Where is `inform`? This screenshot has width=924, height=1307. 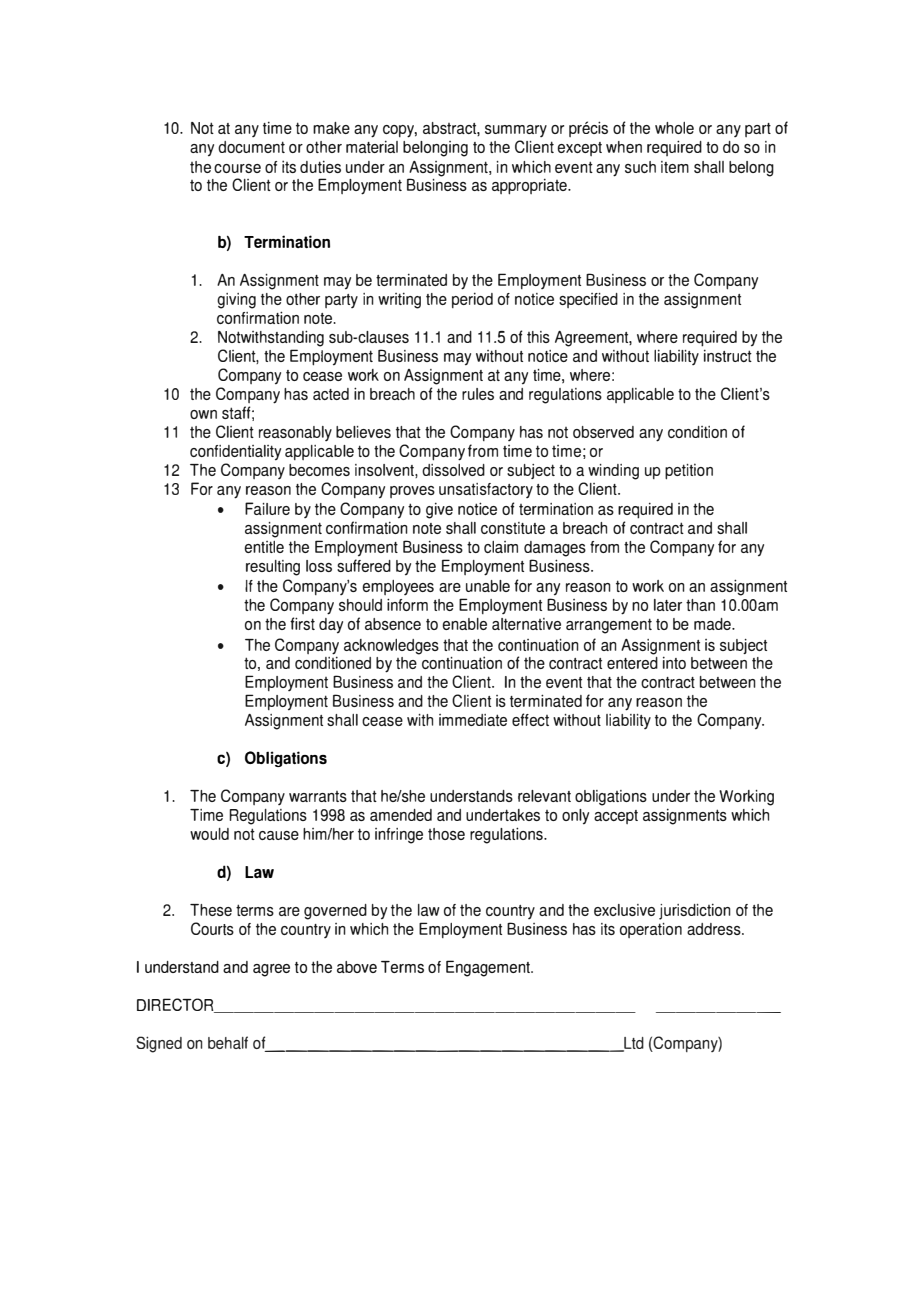 inform is located at coordinates (407, 604).
